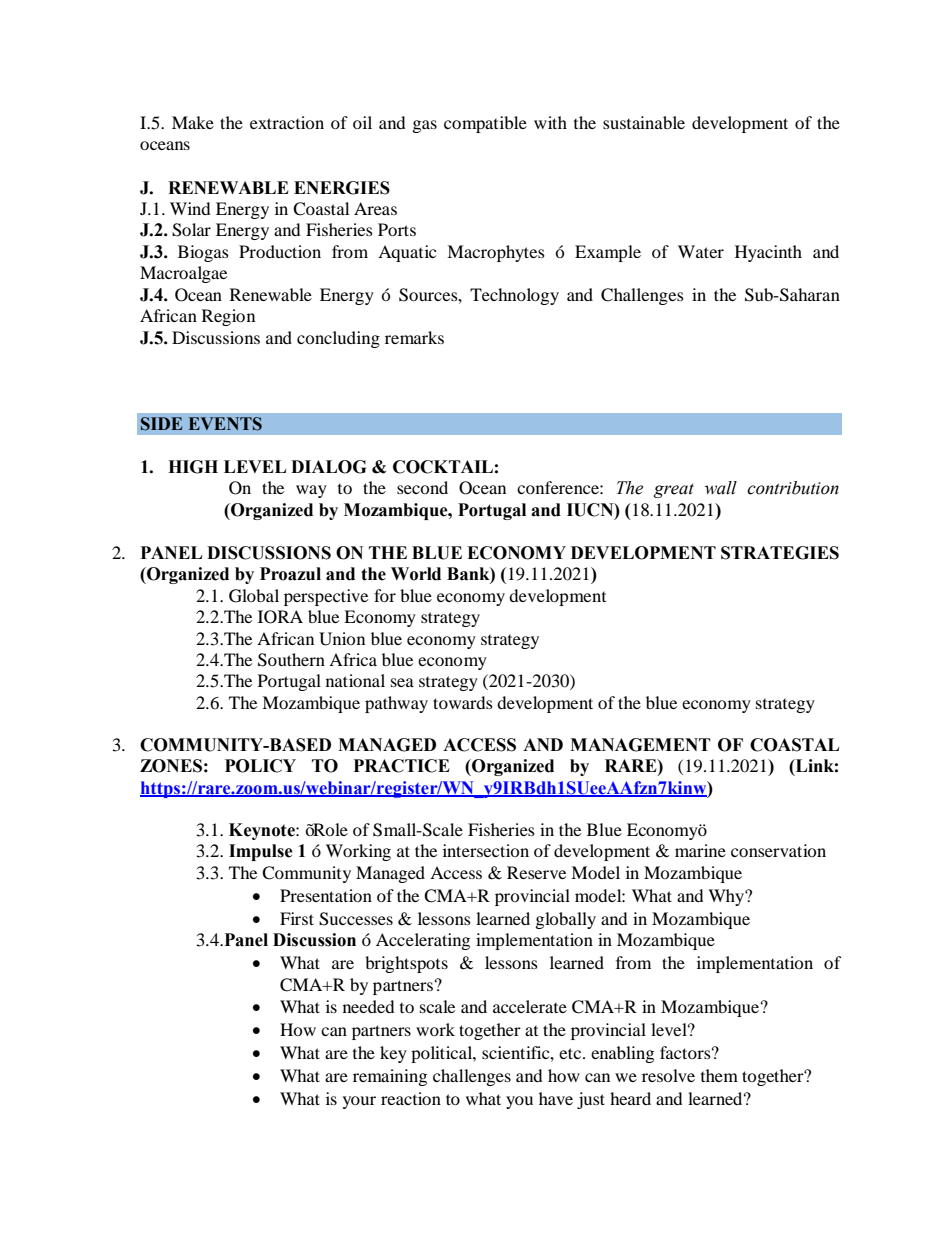  I want to click on MANAGEMENT, so click(640, 745).
